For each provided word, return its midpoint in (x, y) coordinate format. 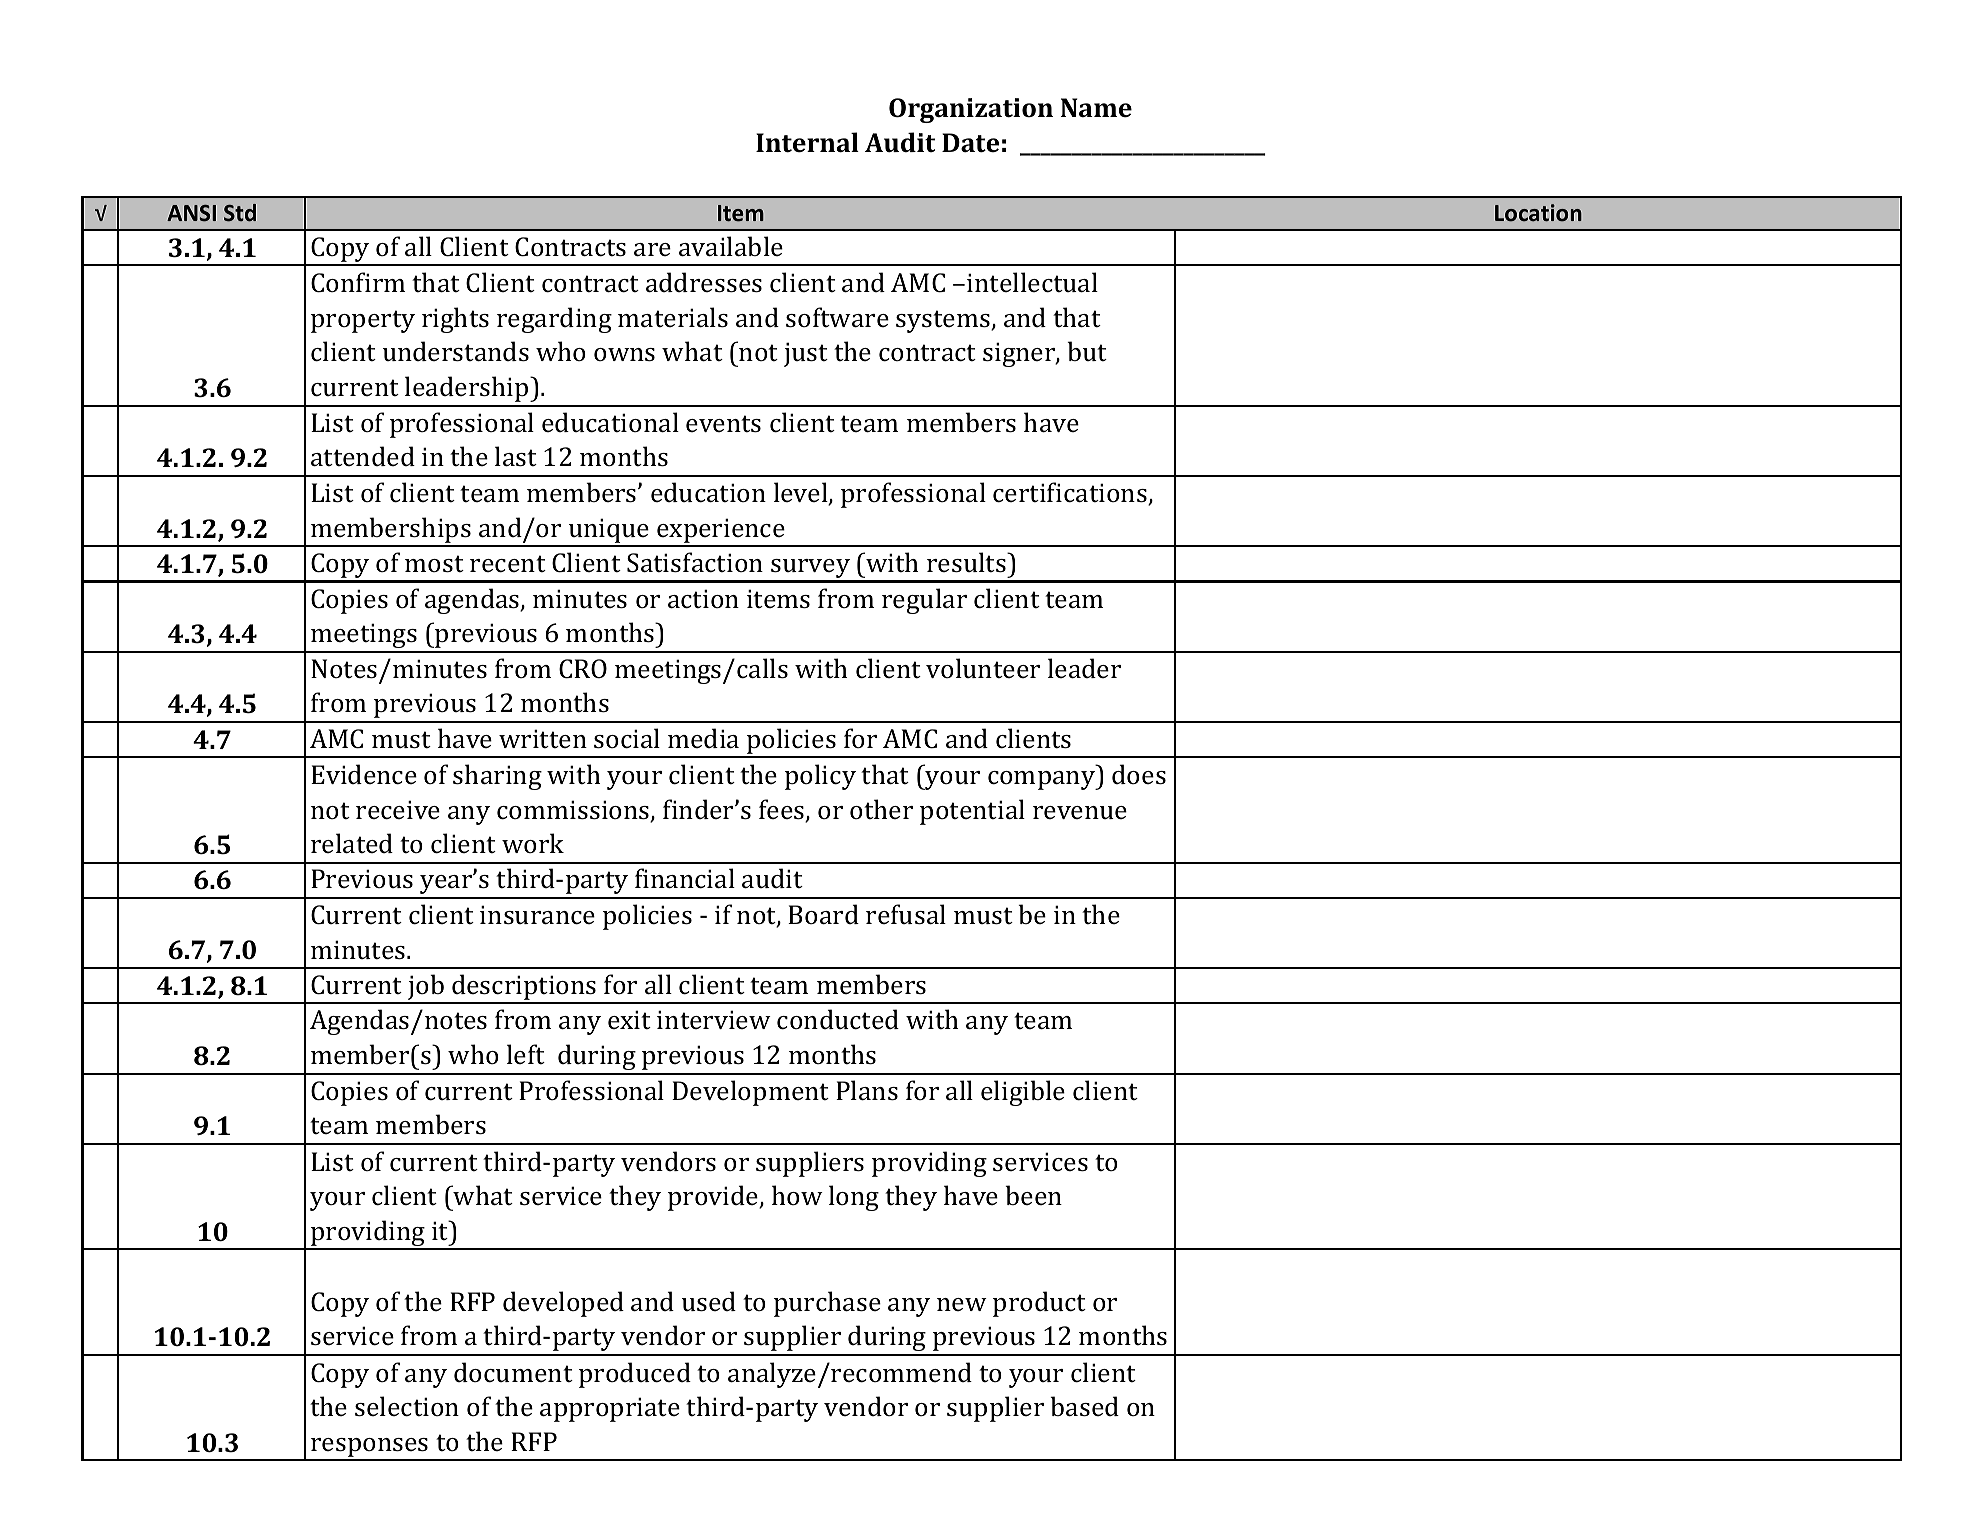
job (426, 988)
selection (407, 1406)
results (967, 562)
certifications (1071, 493)
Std (240, 213)
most (434, 564)
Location (1538, 212)
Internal (807, 142)
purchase (827, 1304)
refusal (906, 914)
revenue (1080, 812)
